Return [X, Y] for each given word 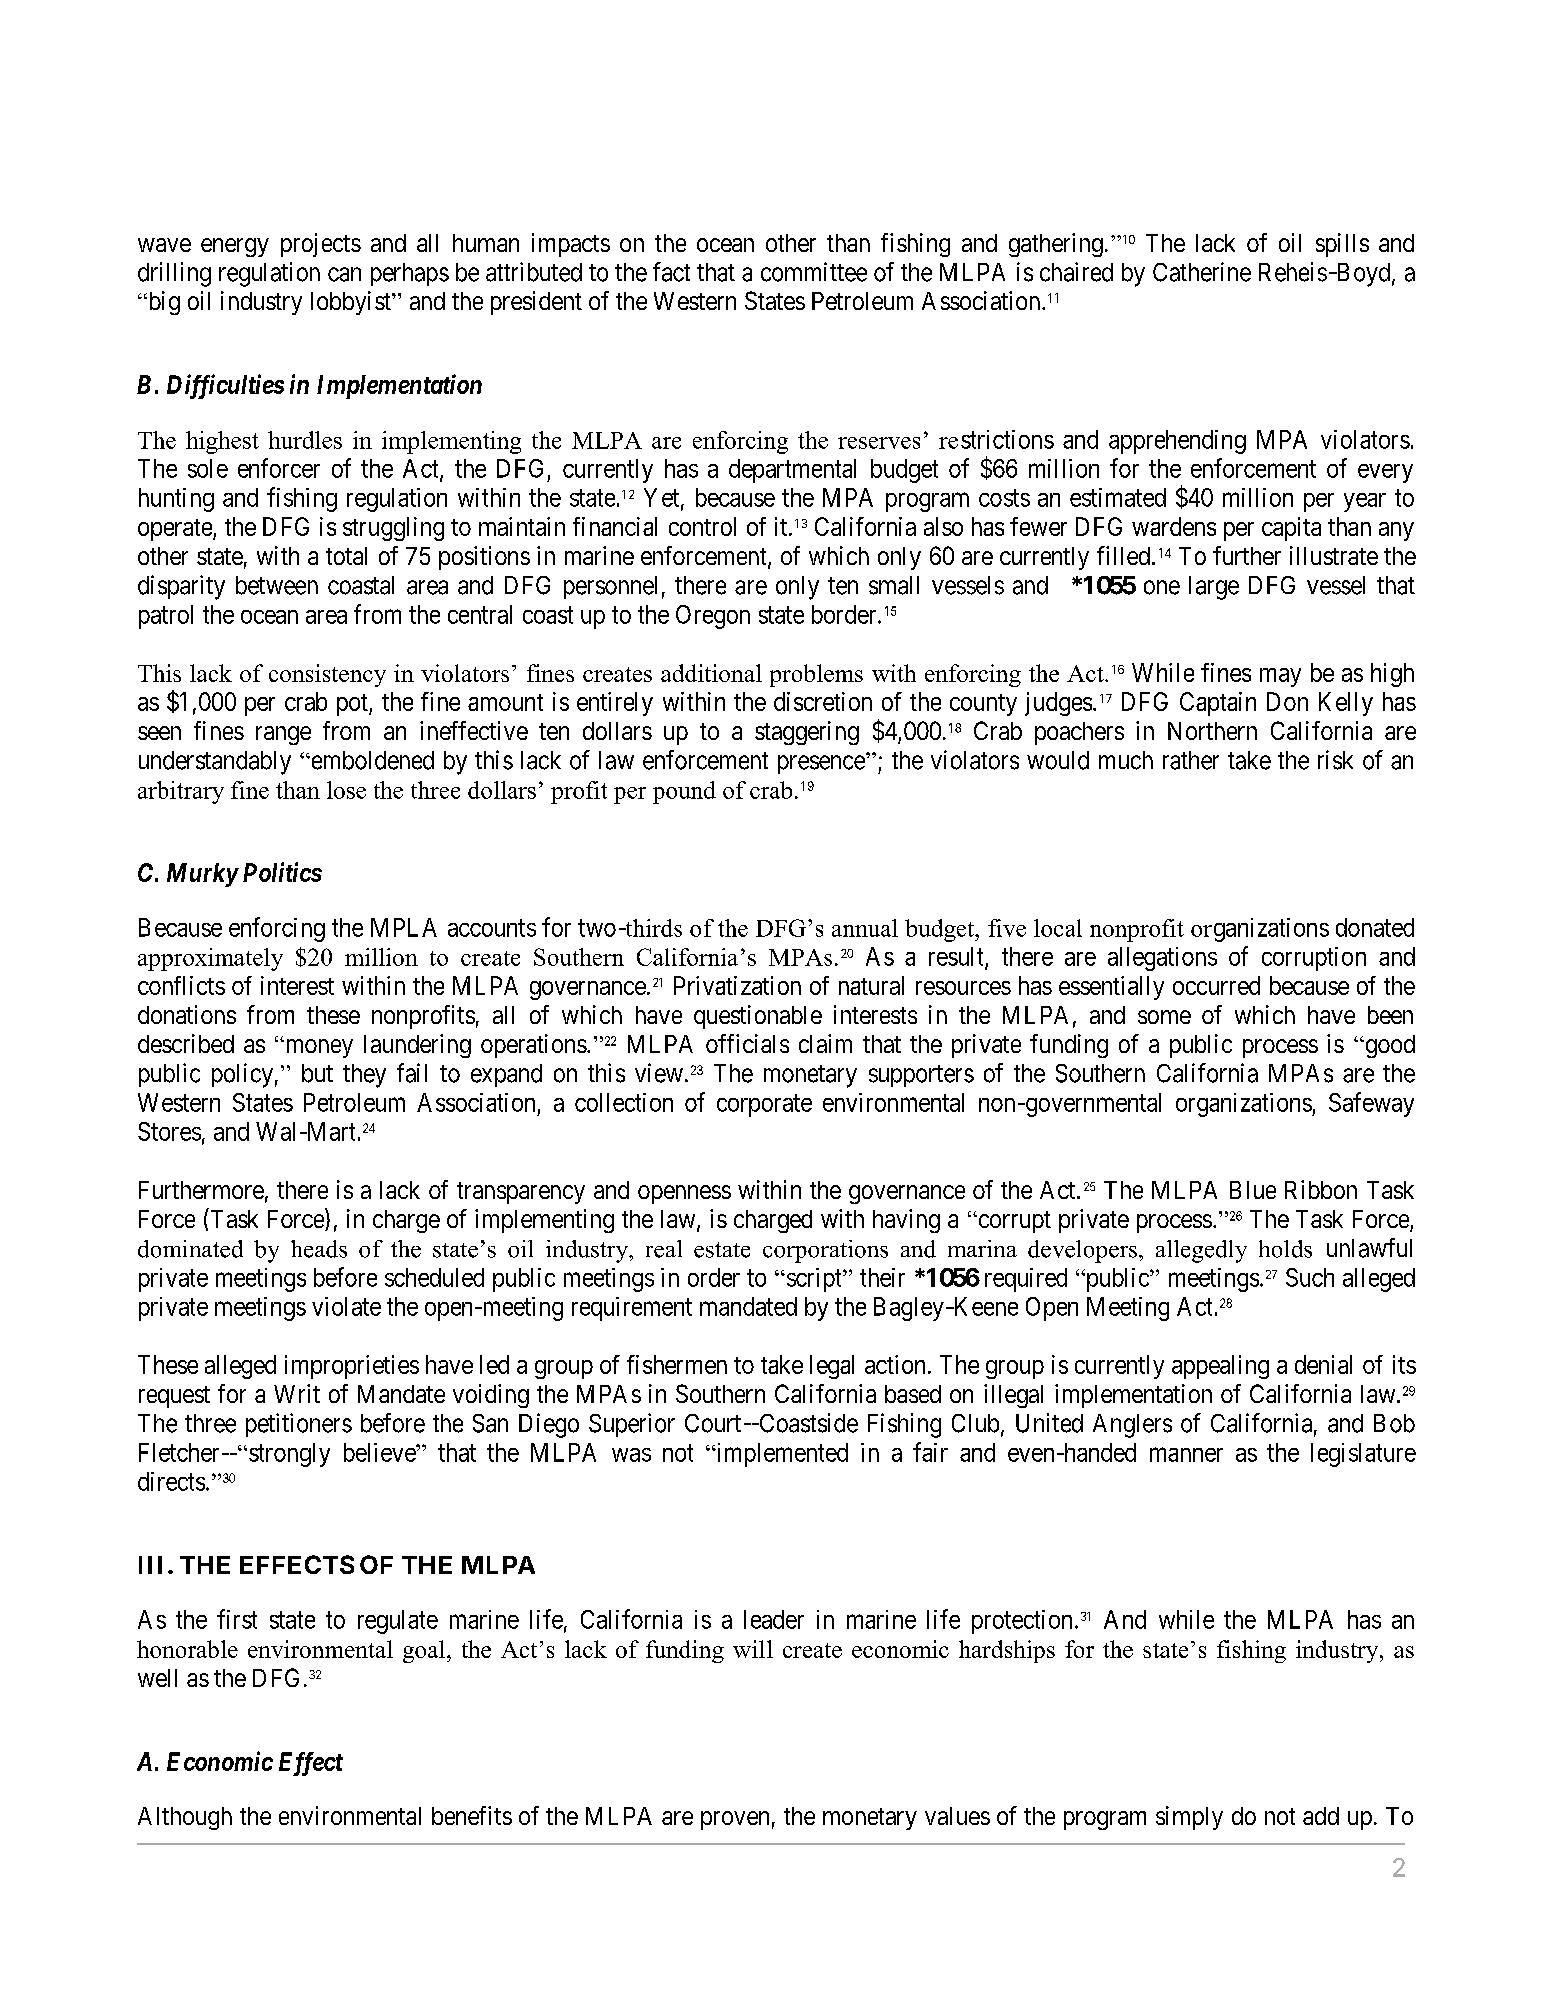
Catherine [1202, 272]
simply [1189, 1818]
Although [185, 1818]
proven [735, 1820]
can [344, 274]
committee [814, 272]
